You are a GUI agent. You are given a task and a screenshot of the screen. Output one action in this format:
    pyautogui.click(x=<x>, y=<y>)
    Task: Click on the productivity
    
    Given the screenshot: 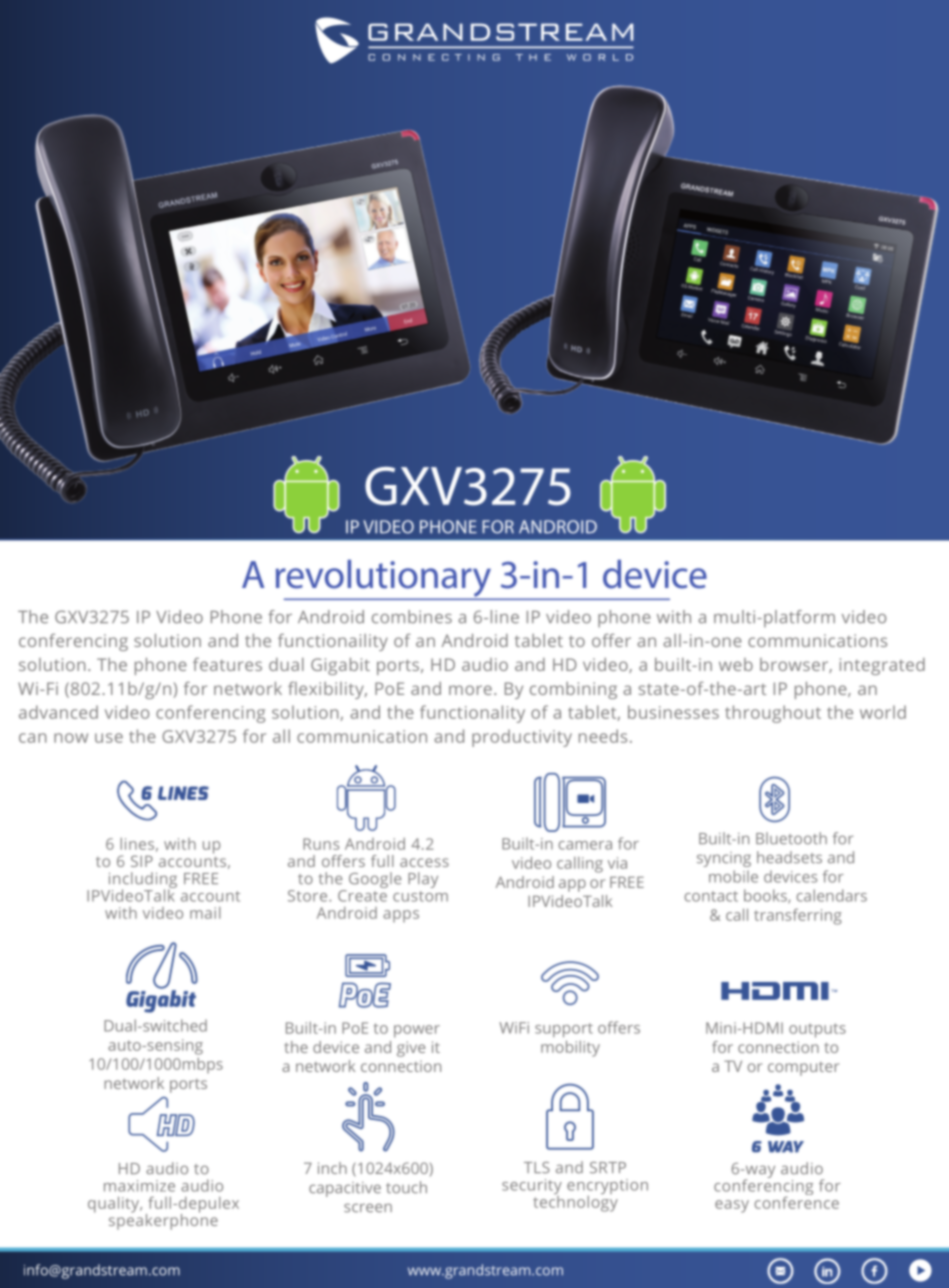 What is the action you would take?
    pyautogui.click(x=522, y=738)
